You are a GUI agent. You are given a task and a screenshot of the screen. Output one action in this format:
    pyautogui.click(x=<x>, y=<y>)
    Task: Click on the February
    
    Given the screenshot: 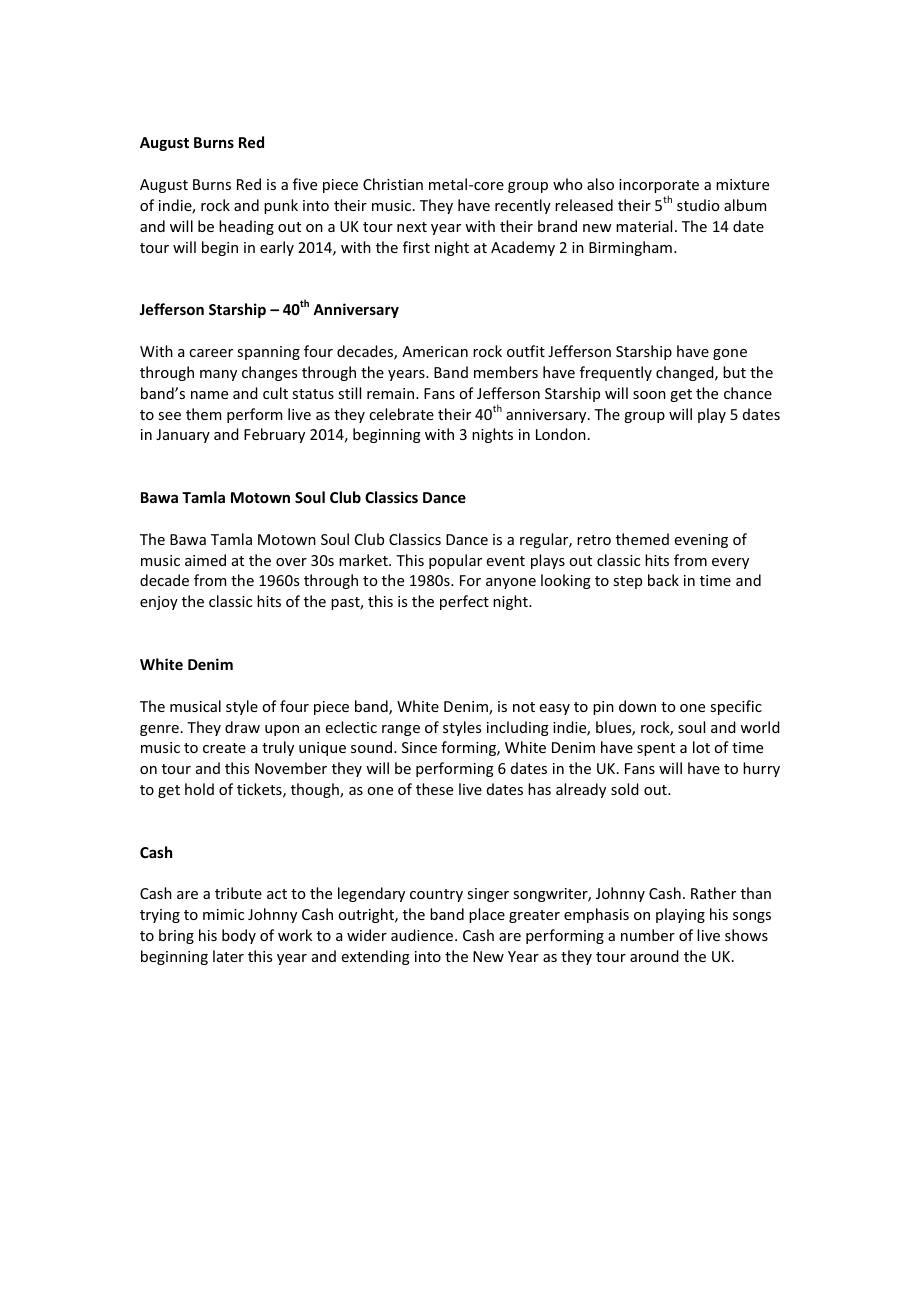 What is the action you would take?
    pyautogui.click(x=274, y=435)
